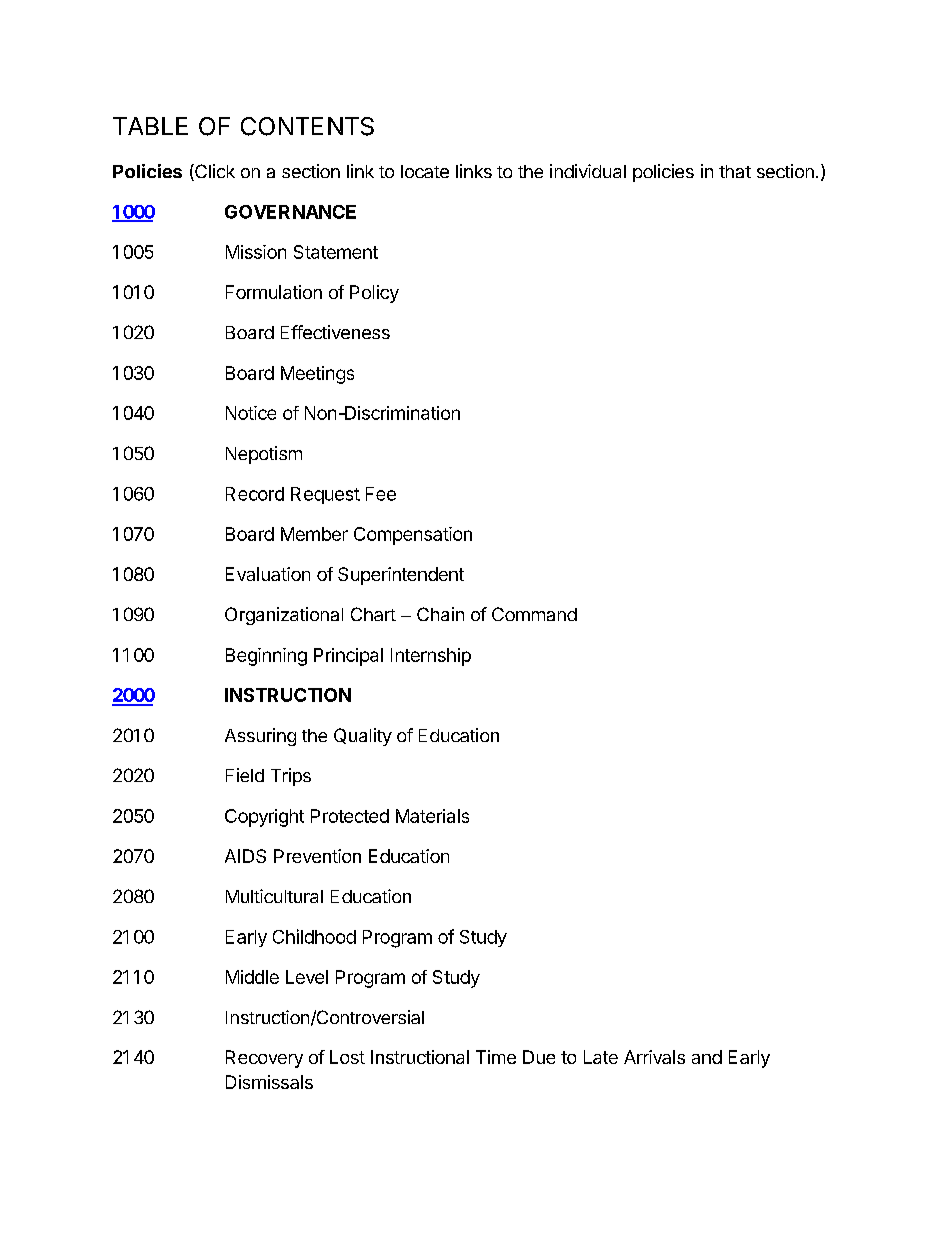 The height and width of the image is (1233, 952). Describe the element at coordinates (251, 413) in the image. I see `Notice` at that location.
